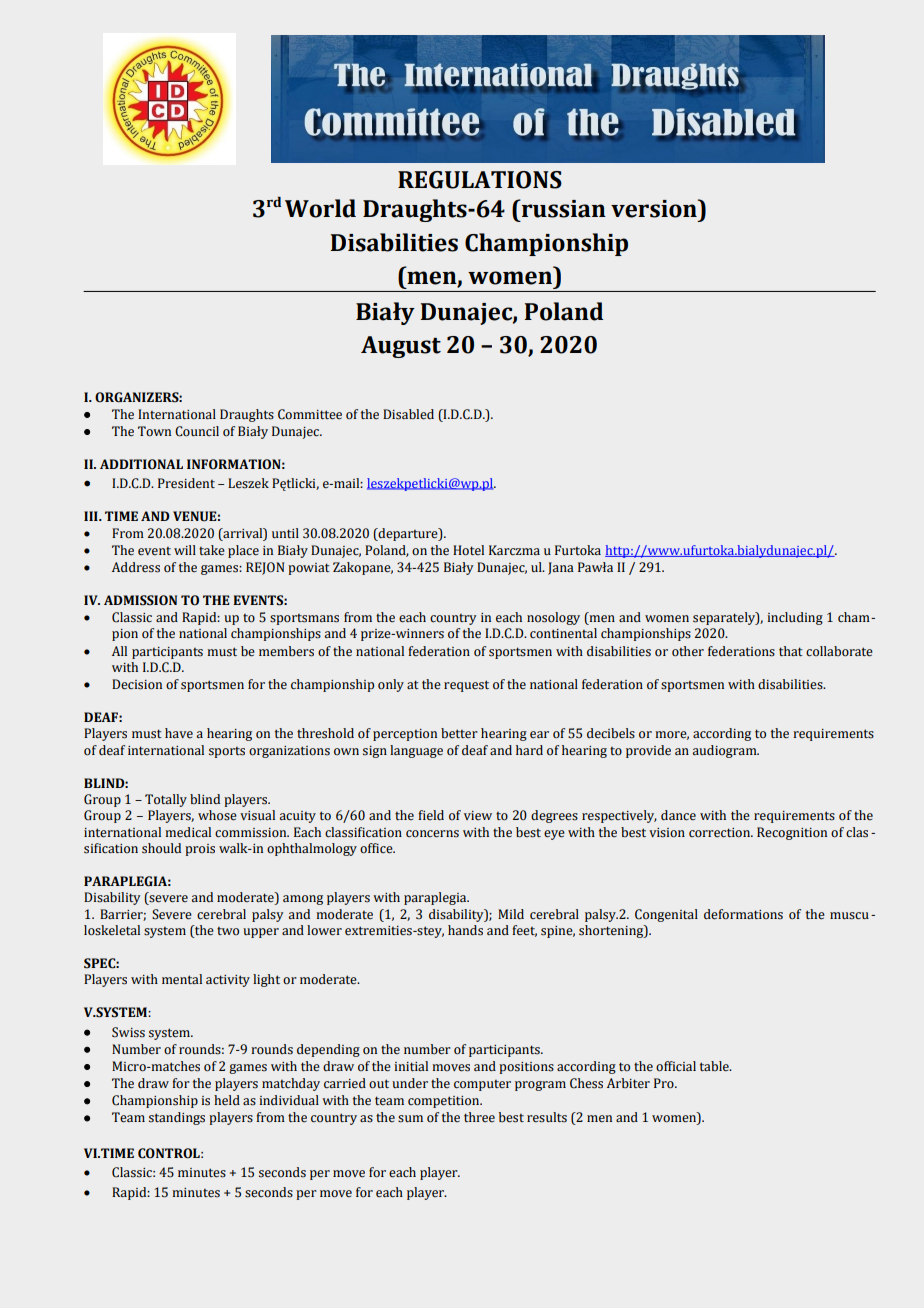  What do you see at coordinates (320, 208) in the image?
I see `World` at bounding box center [320, 208].
